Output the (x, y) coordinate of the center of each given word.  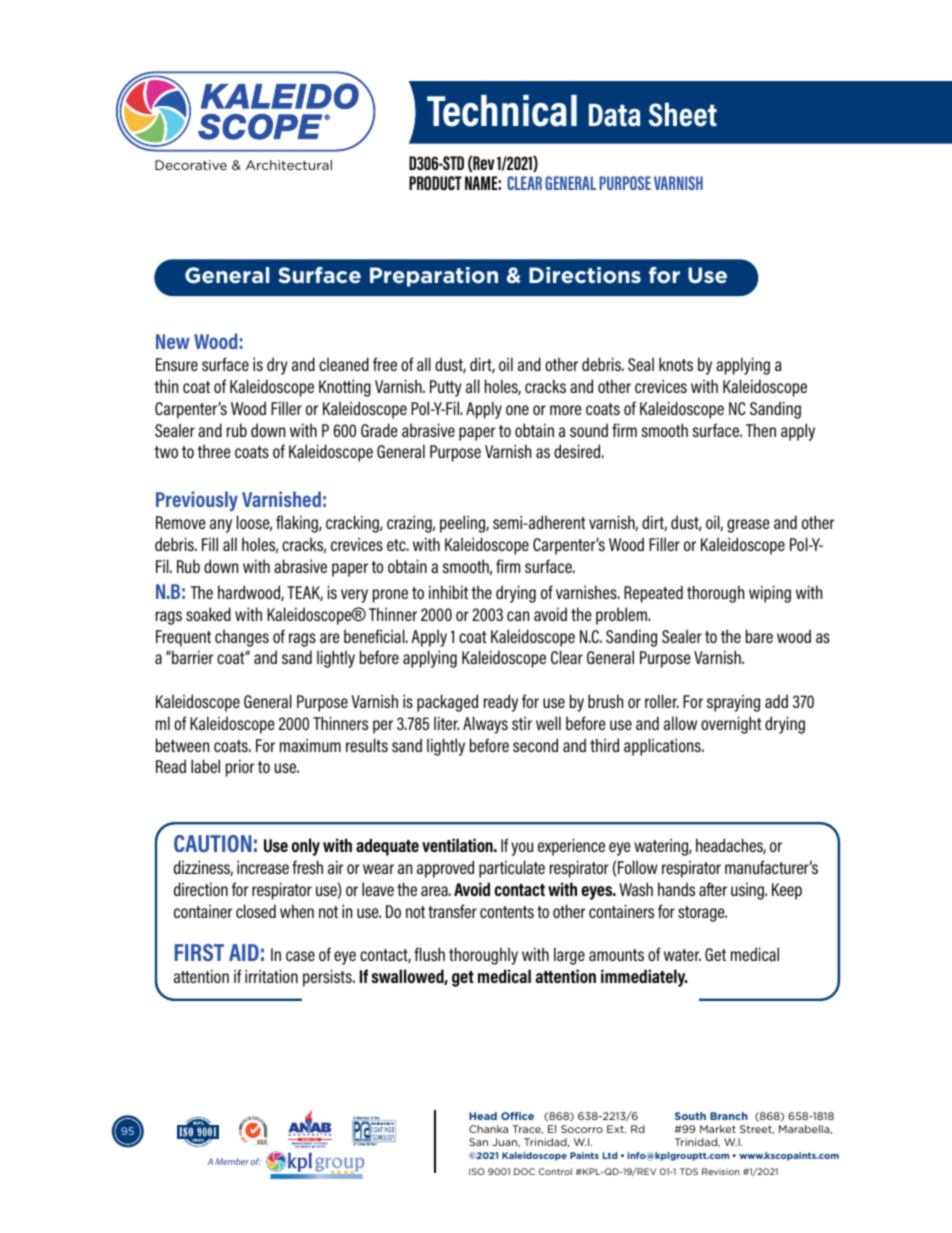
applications (663, 747)
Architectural (289, 165)
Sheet (683, 114)
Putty (446, 388)
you (522, 849)
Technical (502, 111)
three (214, 451)
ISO (477, 1171)
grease (748, 526)
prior (240, 768)
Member (232, 1161)
